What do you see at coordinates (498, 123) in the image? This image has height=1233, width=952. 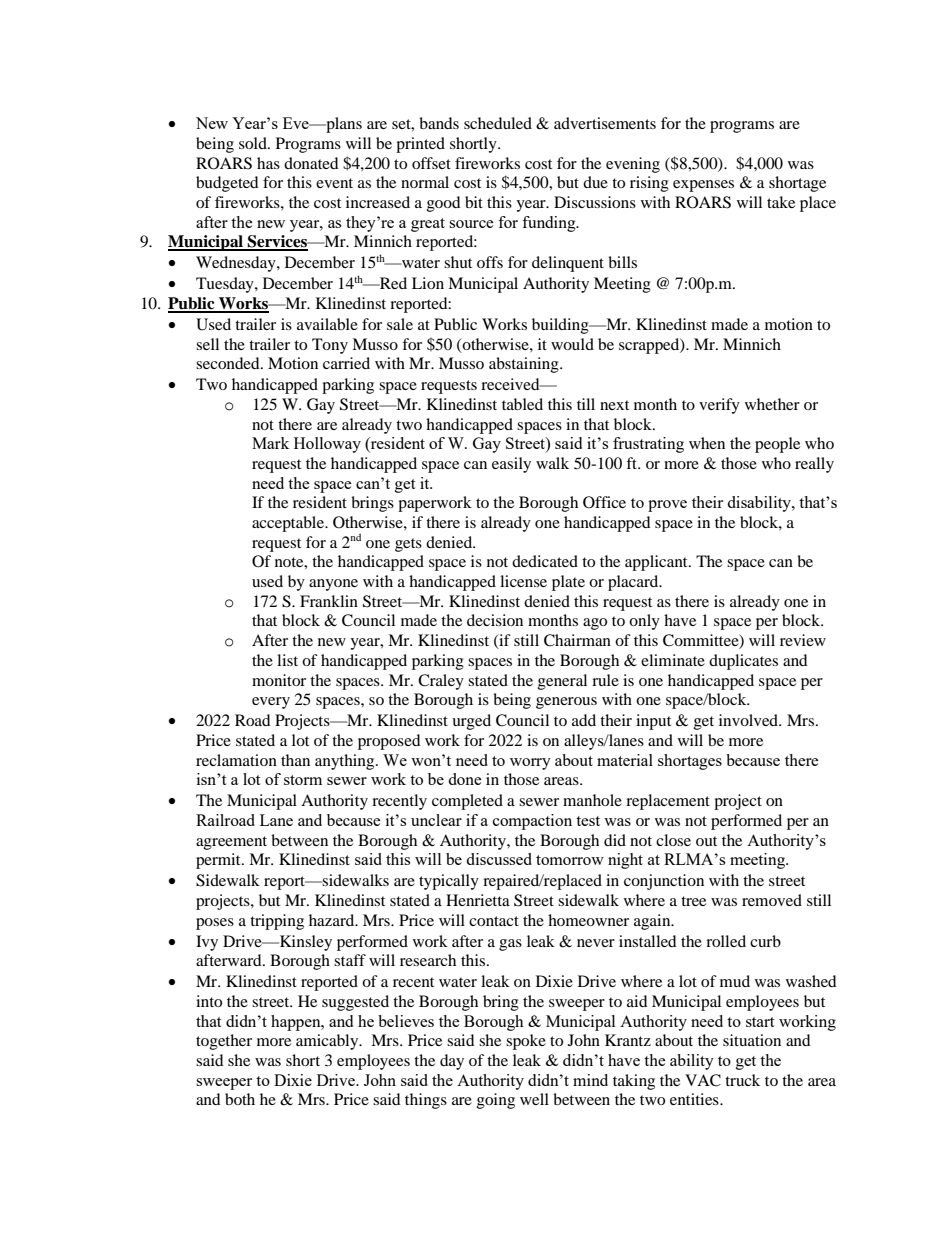 I see `scheduled` at bounding box center [498, 123].
